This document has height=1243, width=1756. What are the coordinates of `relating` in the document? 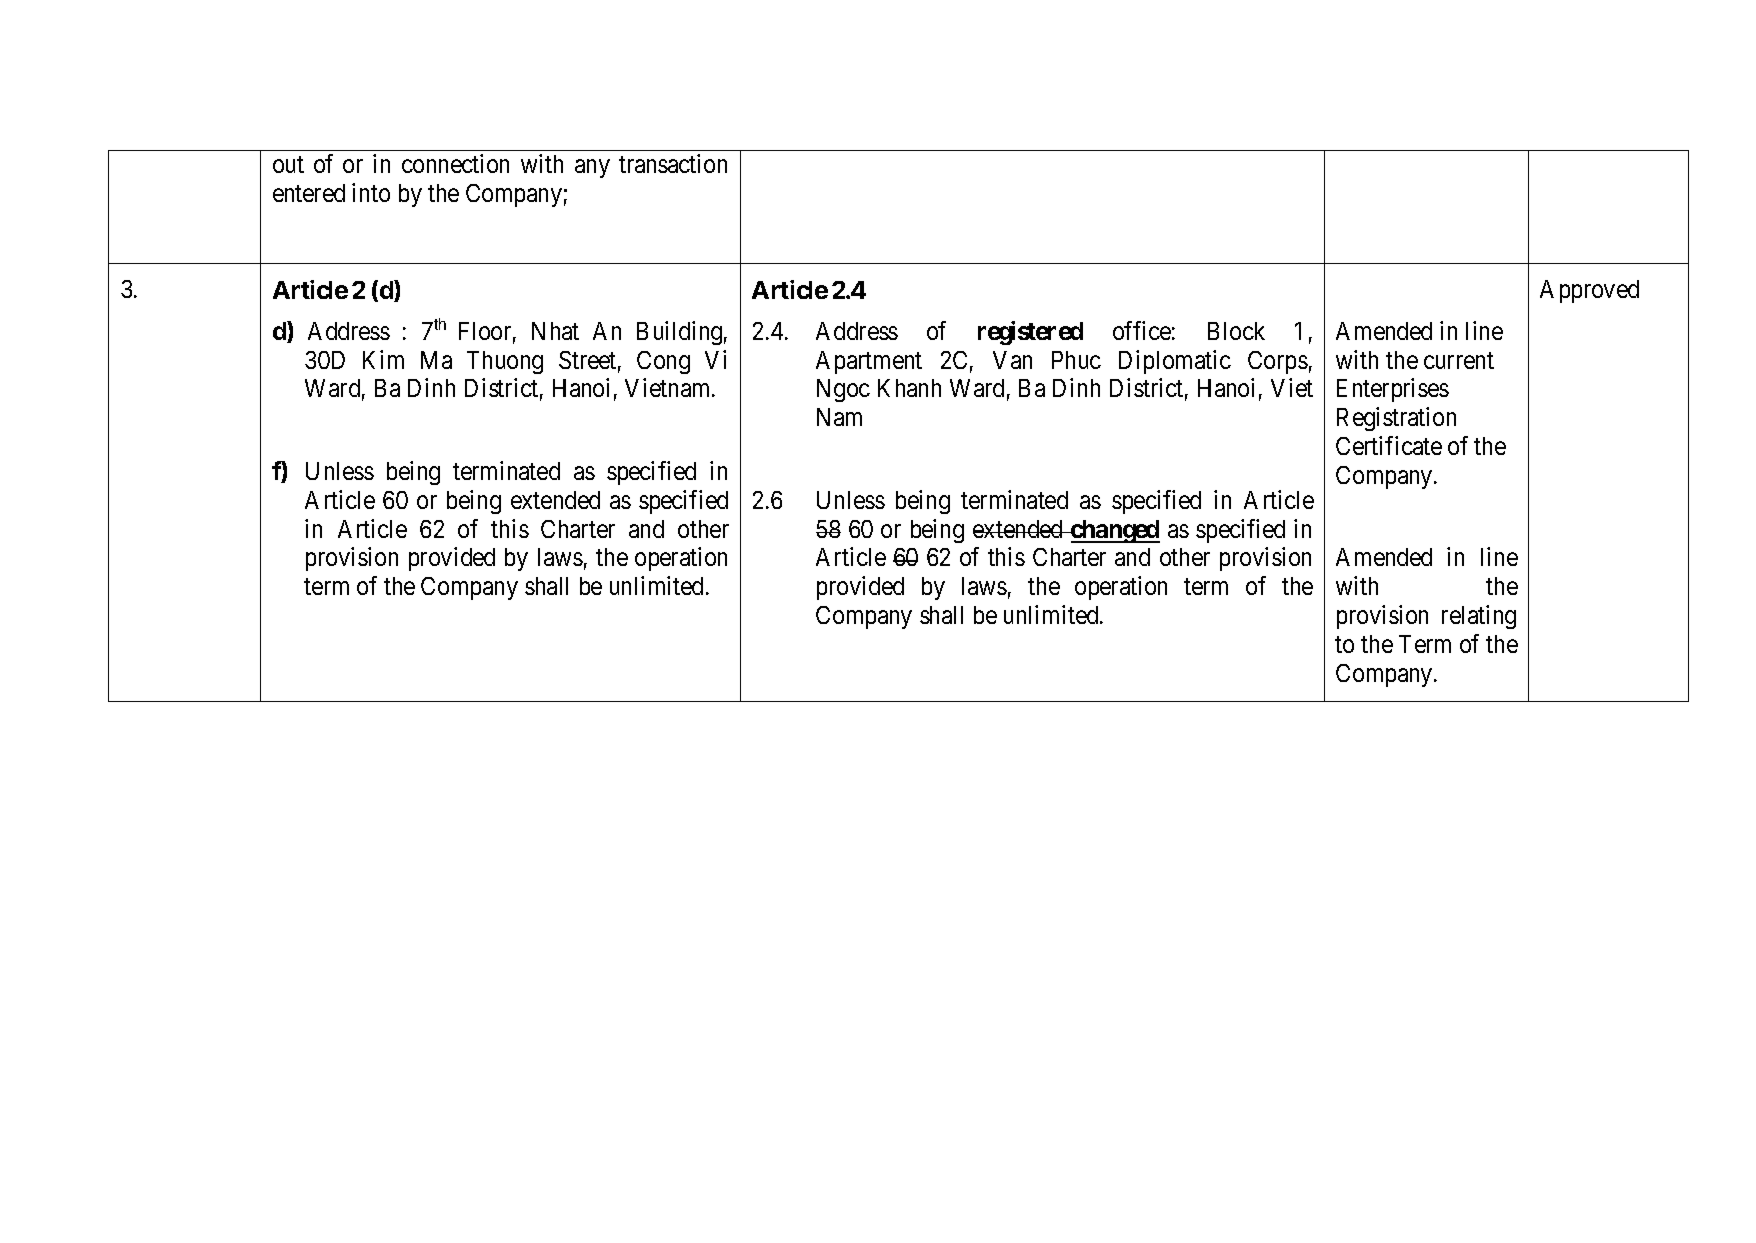 It's located at (1479, 617).
